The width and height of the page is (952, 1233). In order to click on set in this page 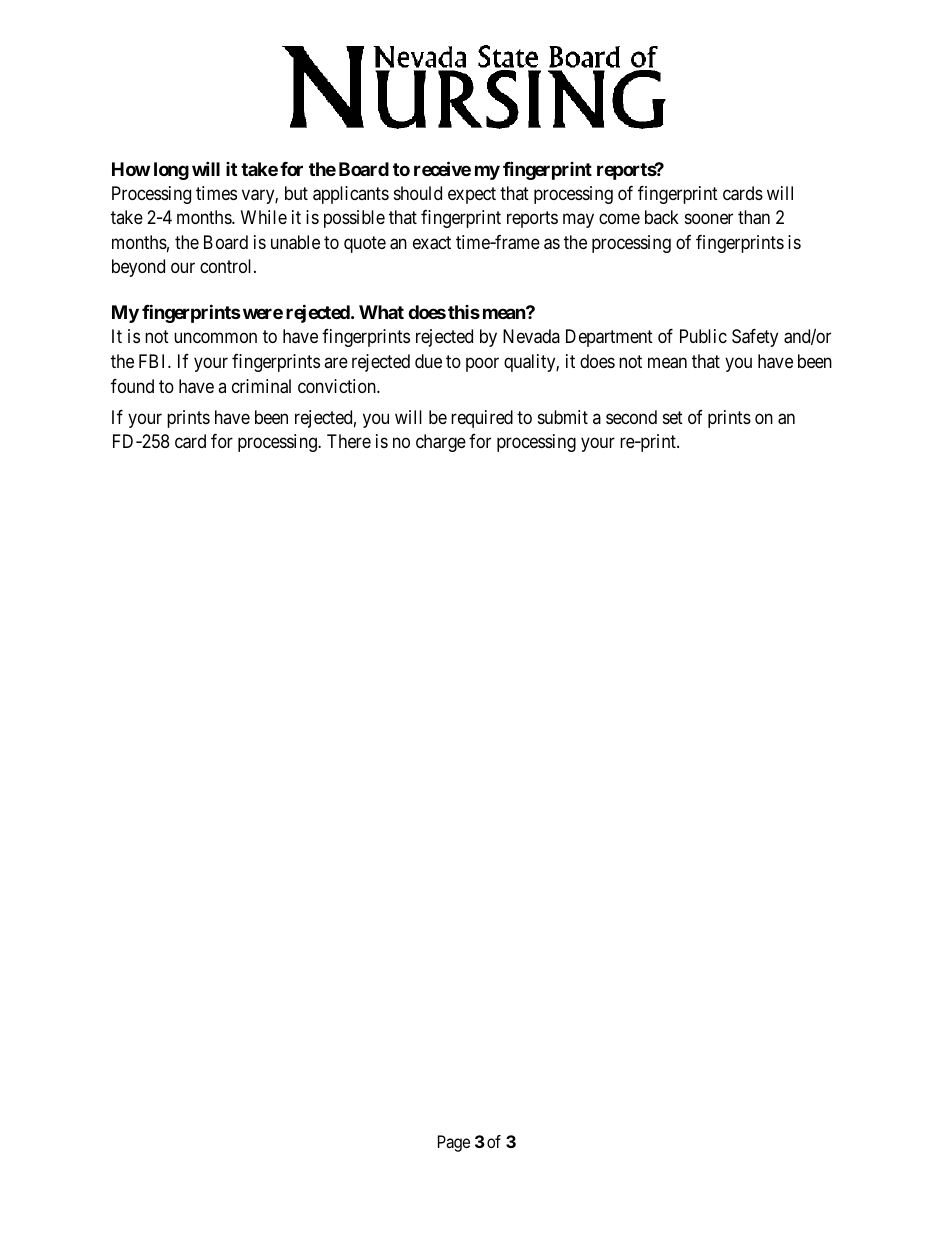, I will do `click(673, 417)`.
